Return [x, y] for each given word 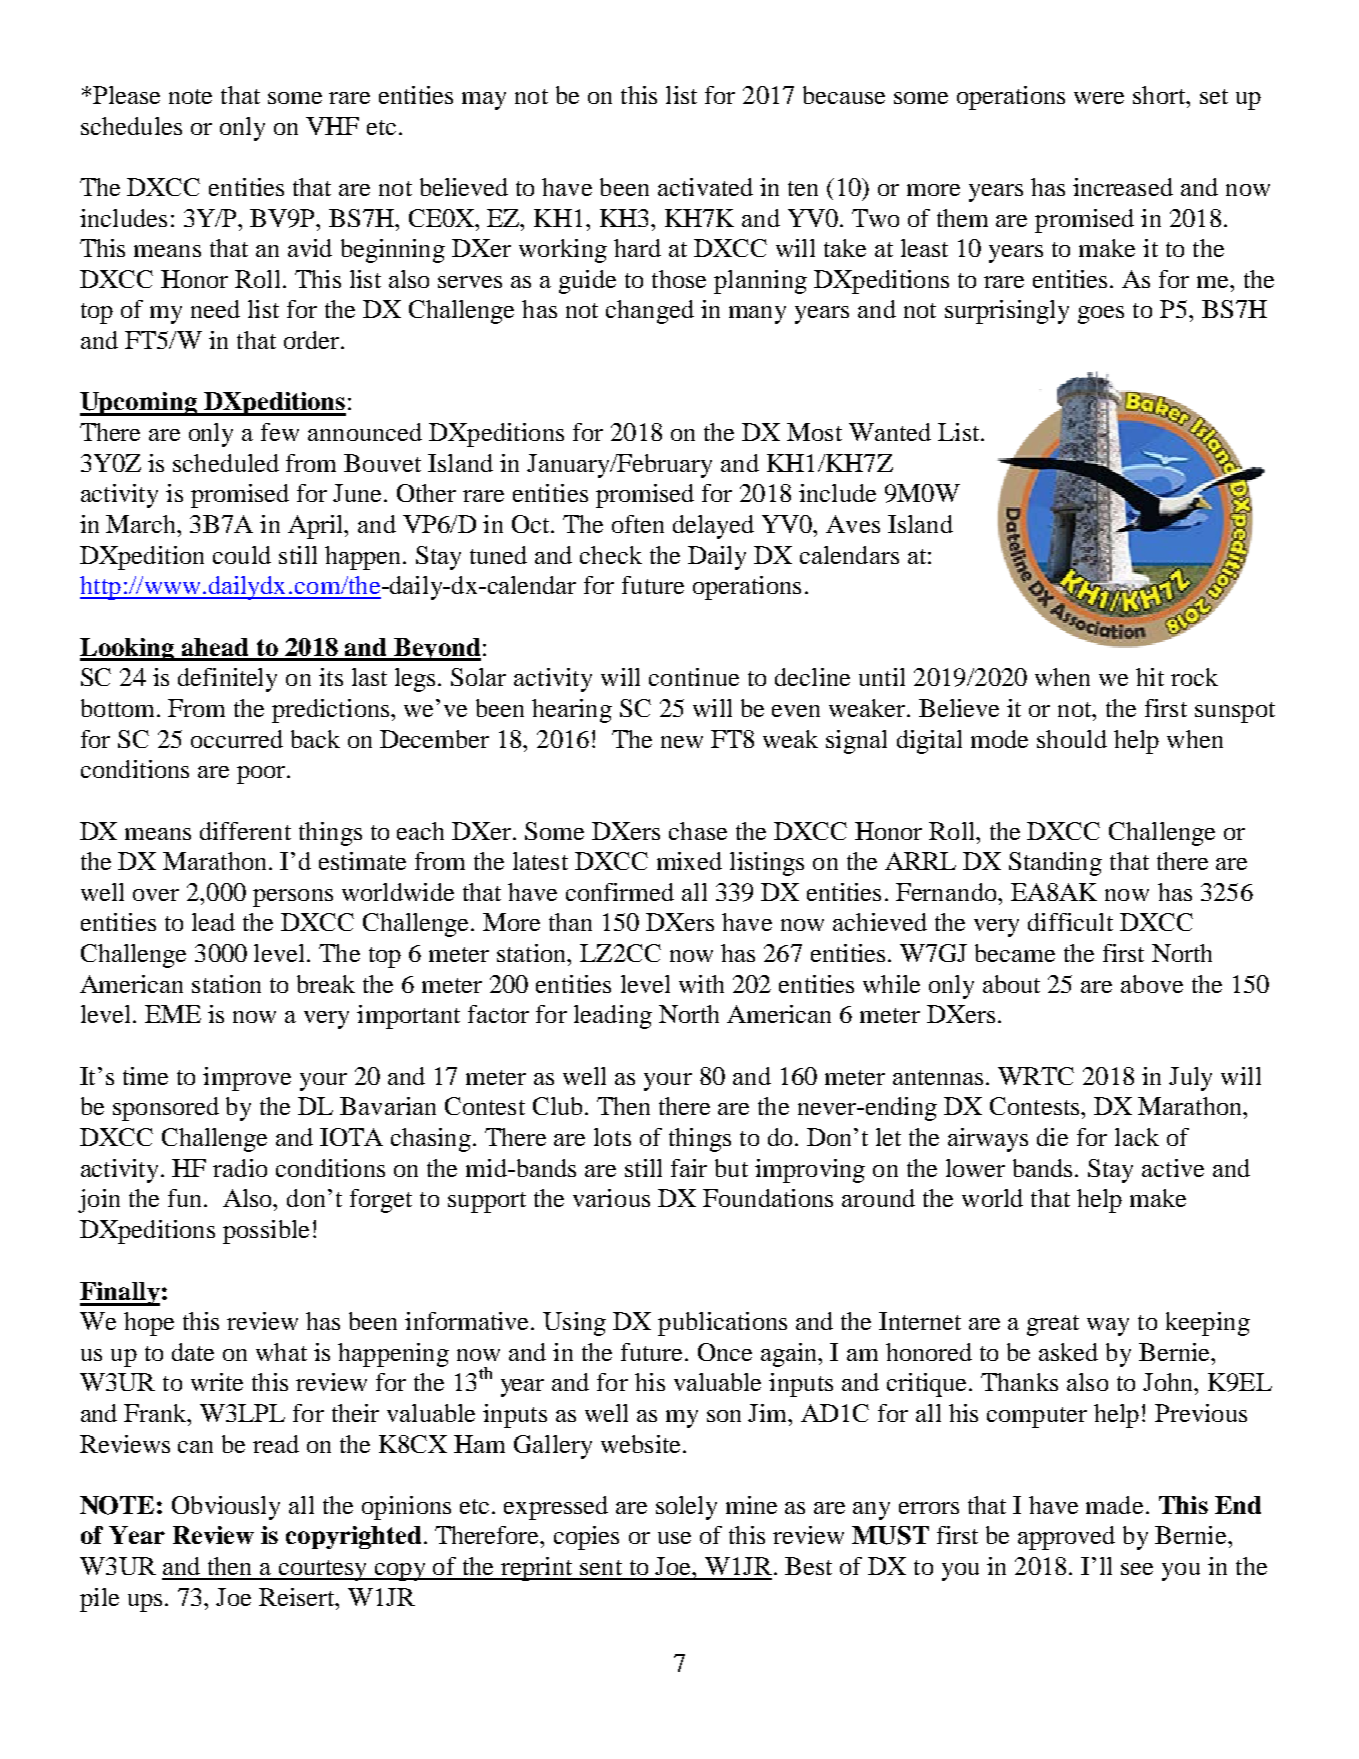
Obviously [226, 1508]
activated [705, 187]
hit [1150, 677]
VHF [332, 126]
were [1099, 98]
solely [686, 1508]
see [1137, 1569]
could [242, 555]
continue [694, 677]
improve [247, 1079]
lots [612, 1137]
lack [1137, 1137]
